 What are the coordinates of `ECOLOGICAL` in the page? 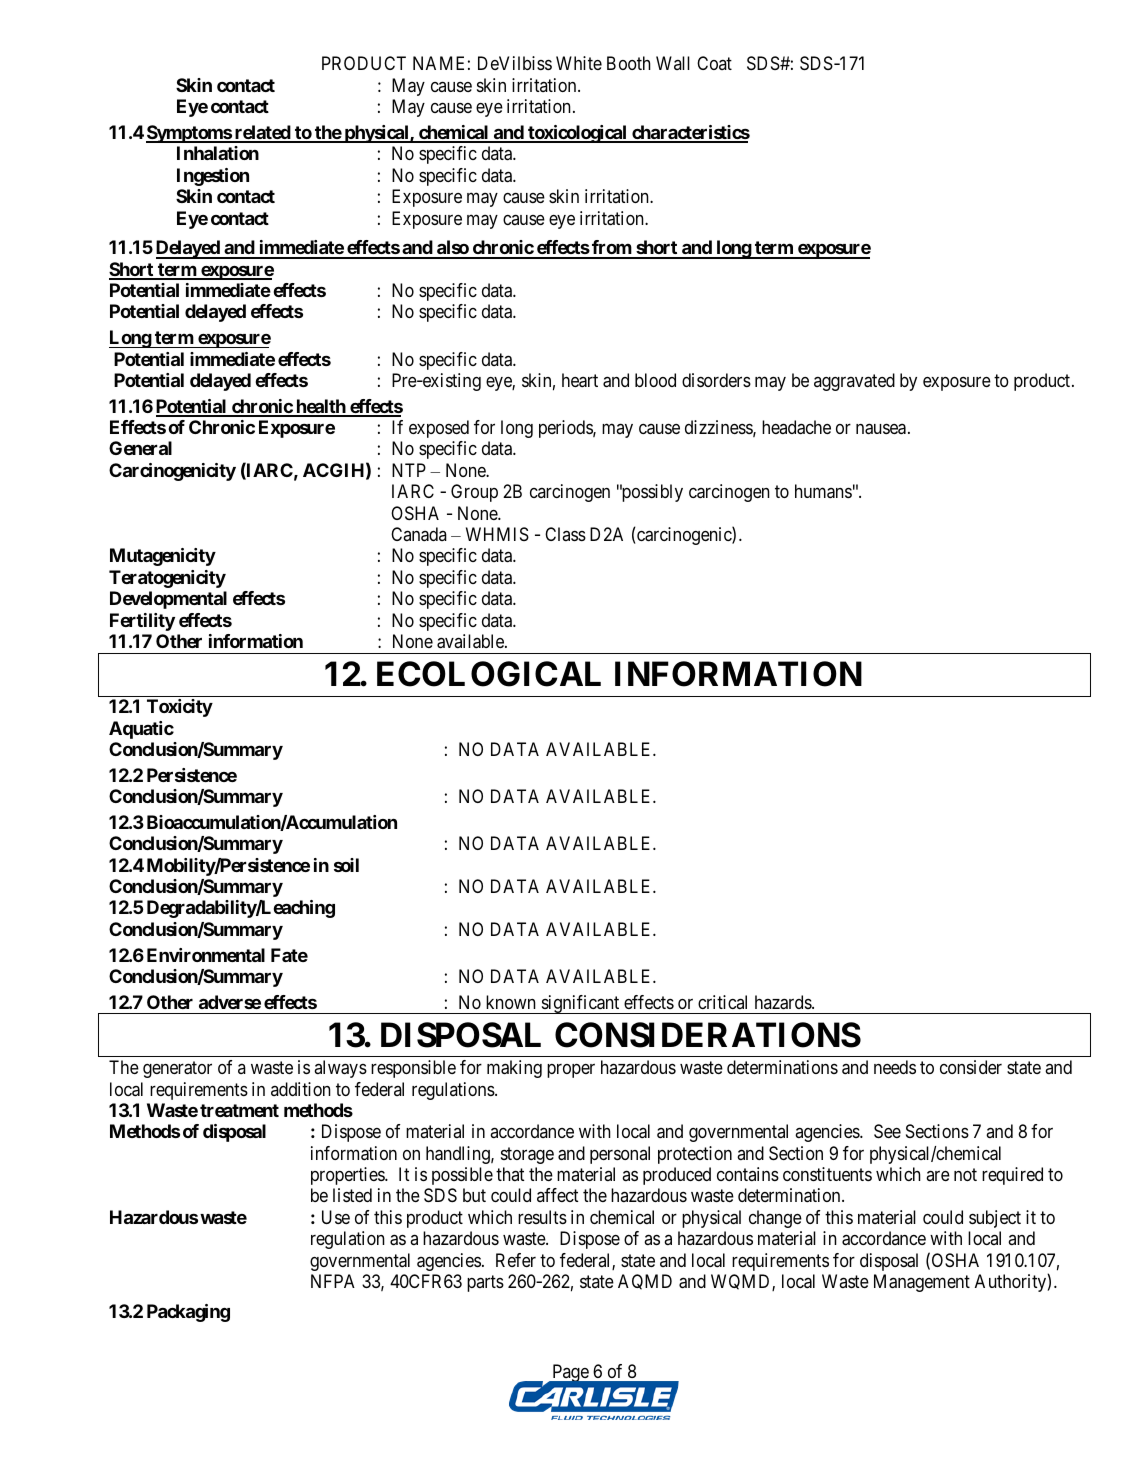 It's located at (489, 674).
